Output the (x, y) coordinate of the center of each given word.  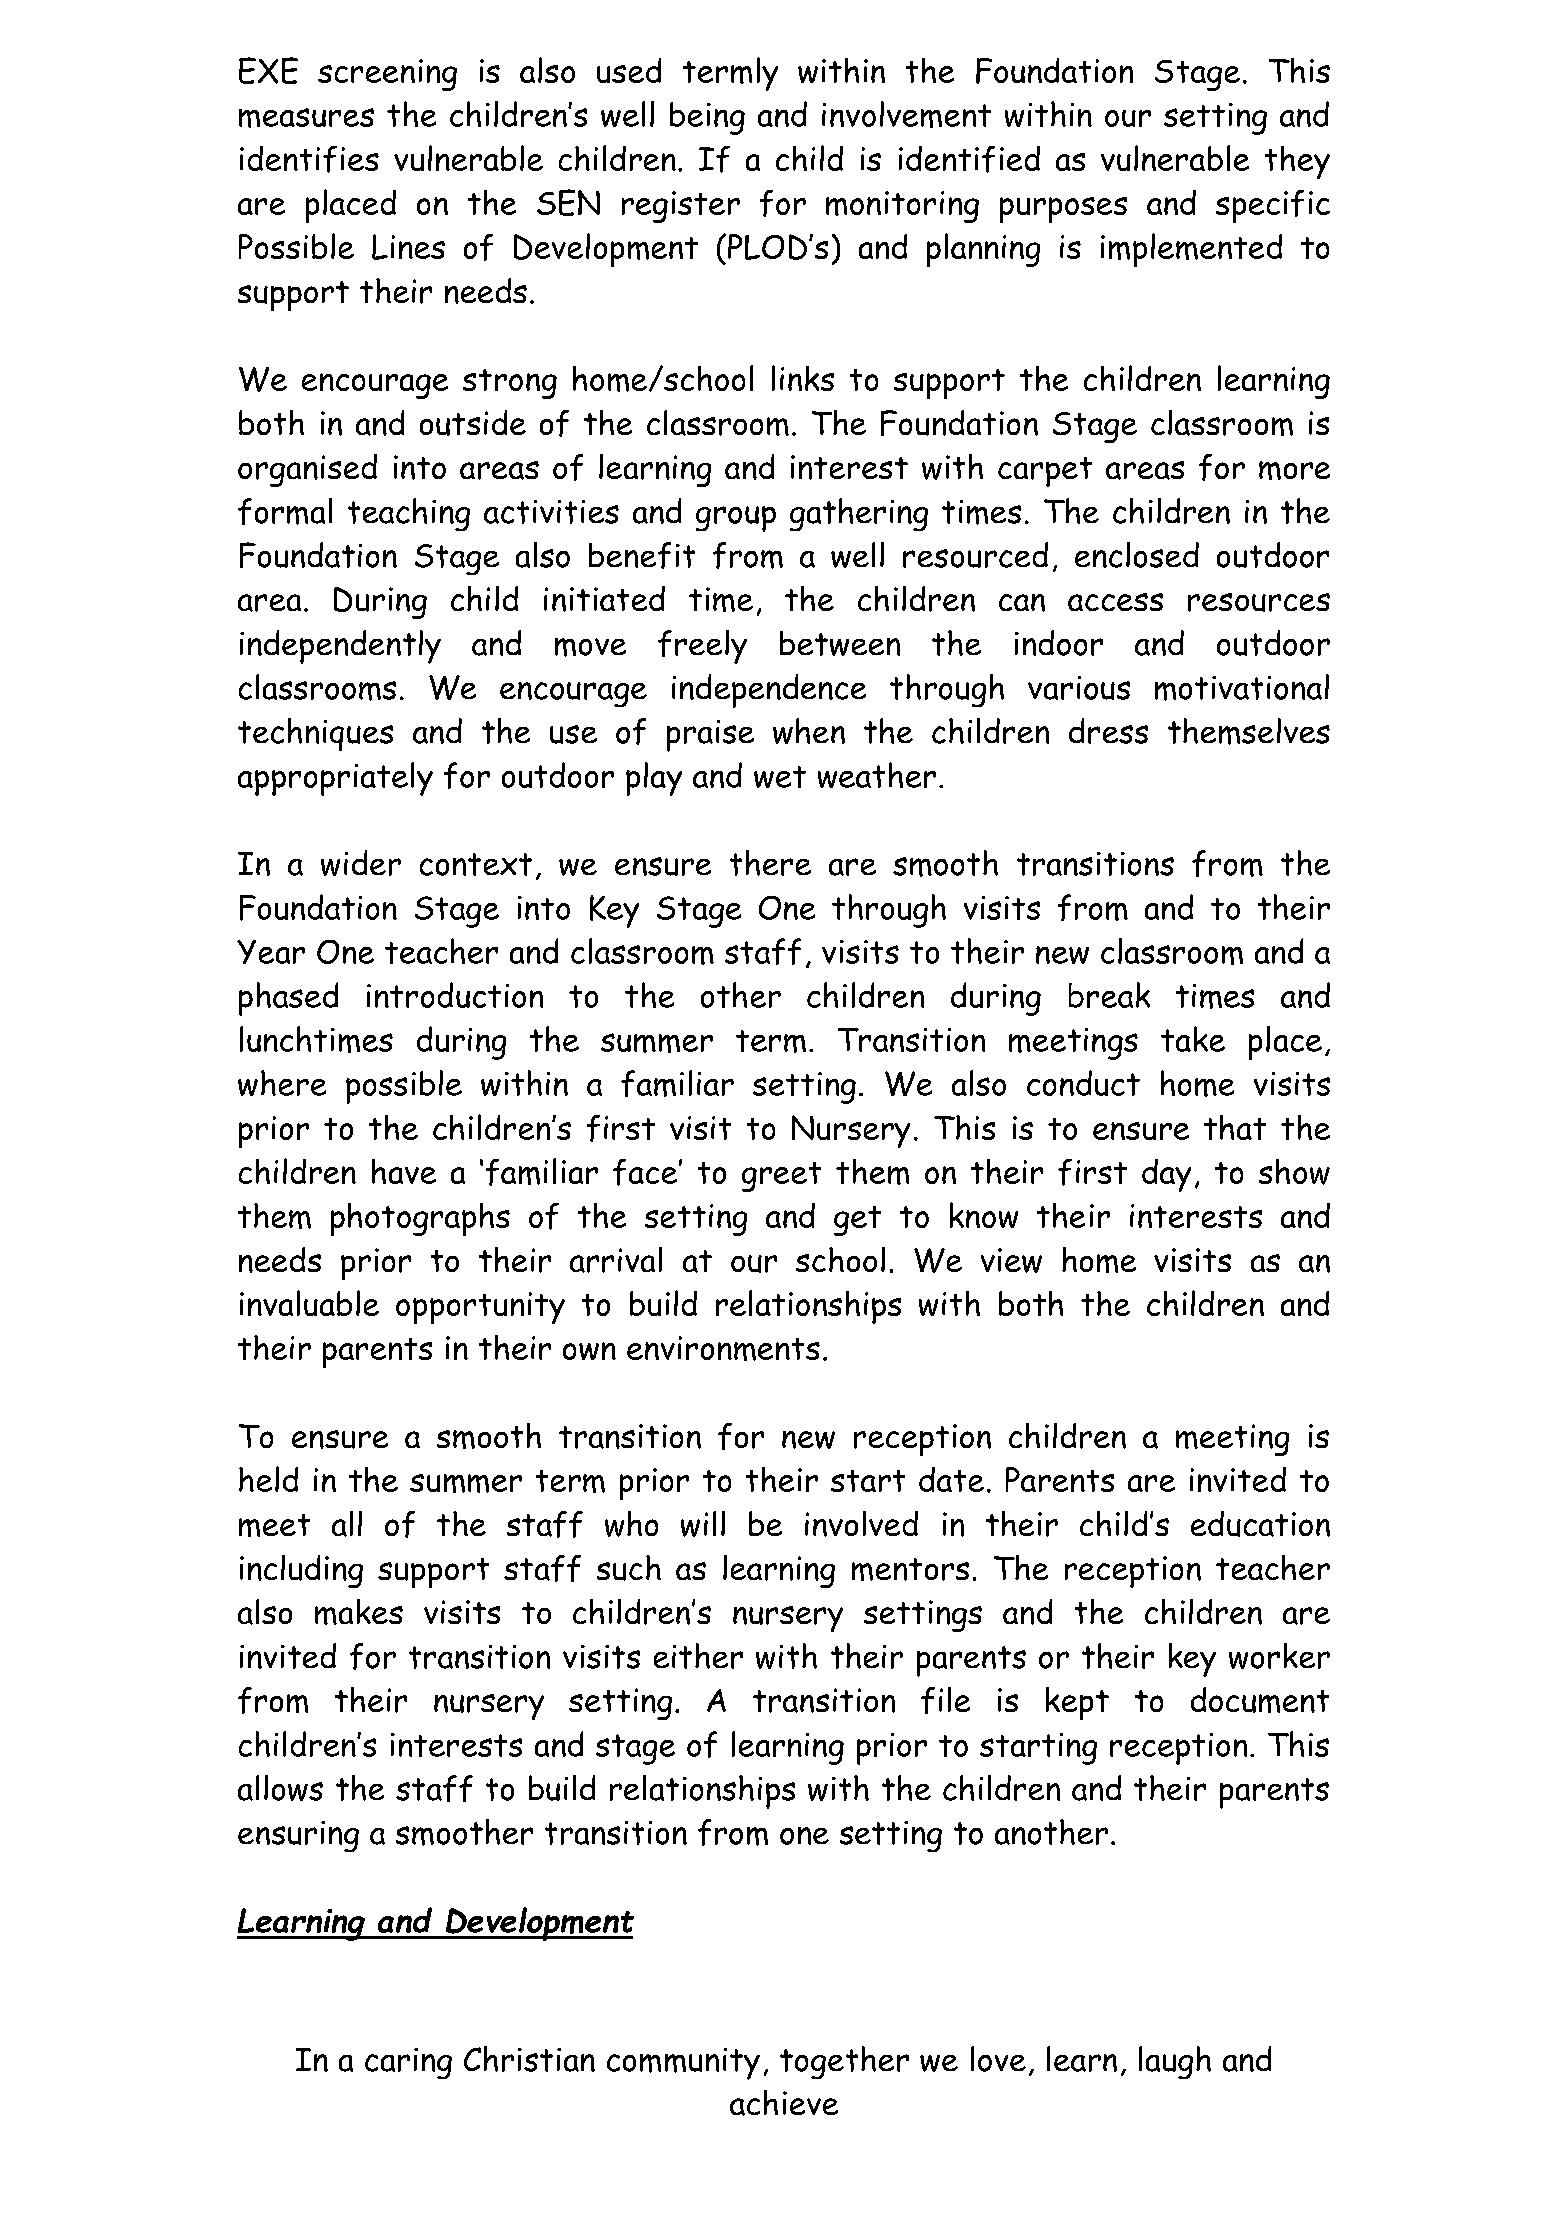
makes (359, 1612)
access (1115, 602)
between (840, 643)
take (1193, 1039)
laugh (1175, 2062)
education (1260, 1524)
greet (781, 1177)
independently (340, 647)
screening (387, 75)
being (707, 118)
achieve (784, 2103)
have (404, 1171)
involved (861, 1524)
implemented (1191, 250)
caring (408, 2063)
